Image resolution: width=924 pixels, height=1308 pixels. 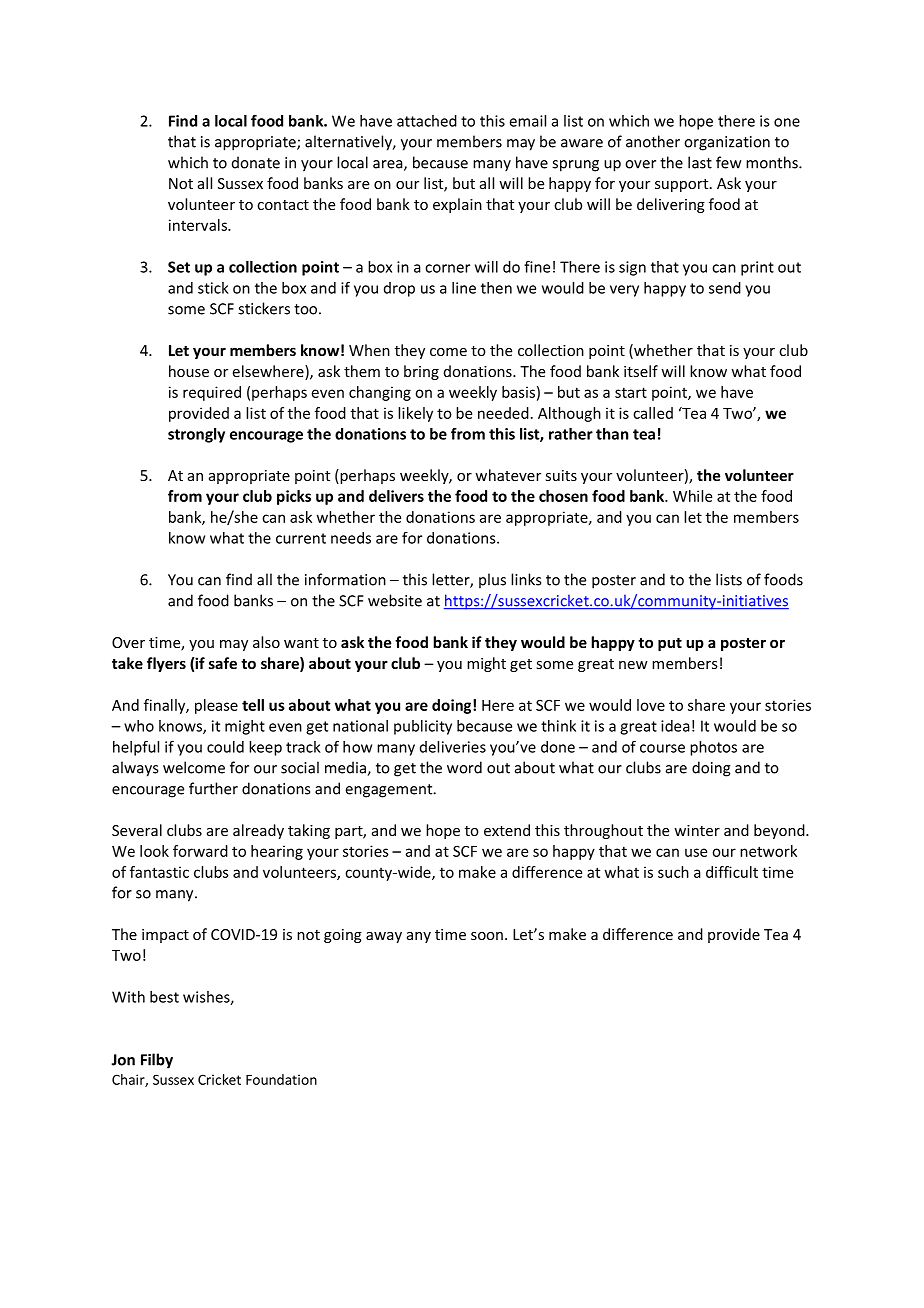 I want to click on attached, so click(x=427, y=121).
